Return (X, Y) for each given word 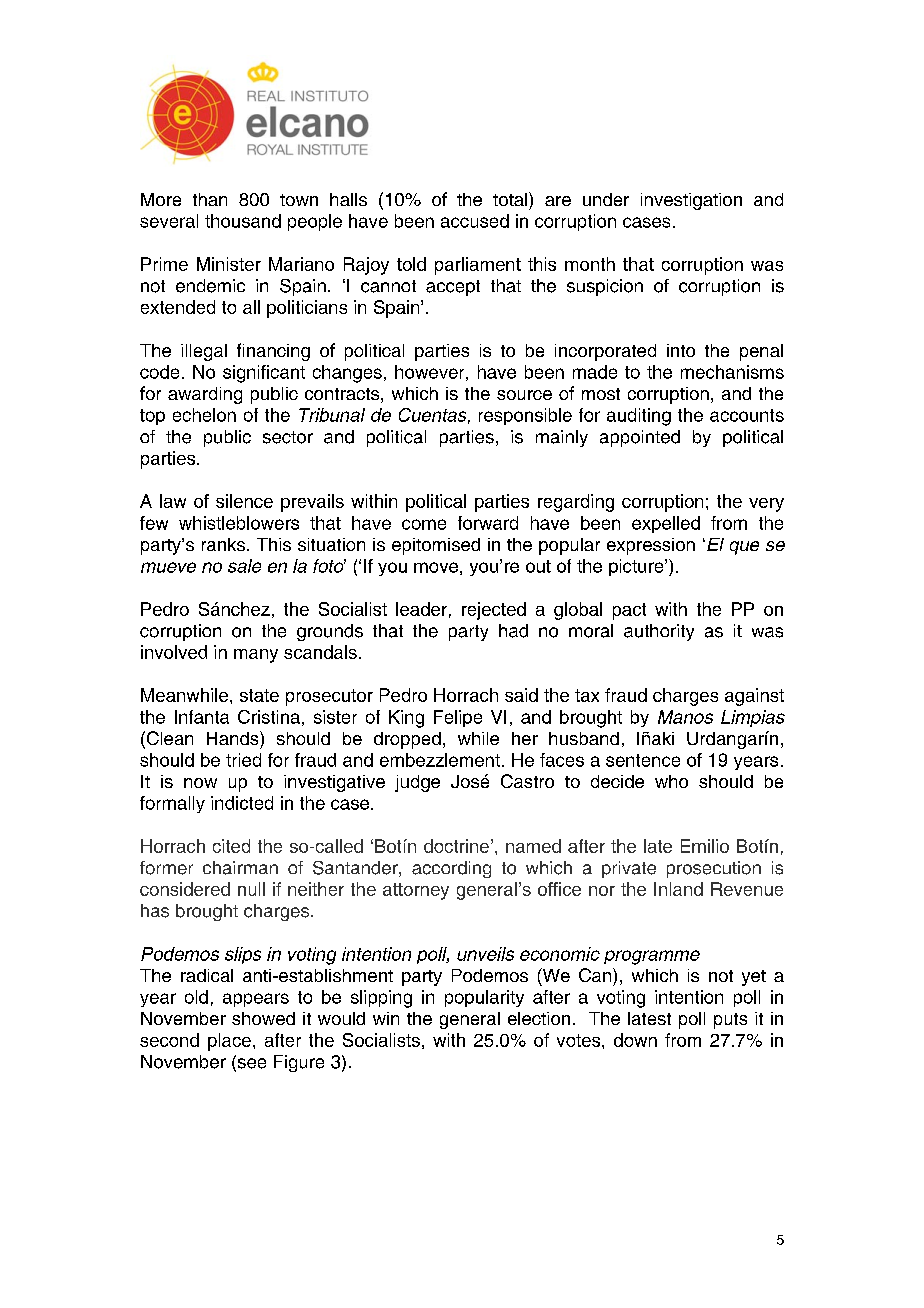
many (256, 656)
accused (475, 221)
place (229, 1042)
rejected (494, 611)
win (386, 1018)
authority (659, 632)
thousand (243, 221)
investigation (691, 201)
